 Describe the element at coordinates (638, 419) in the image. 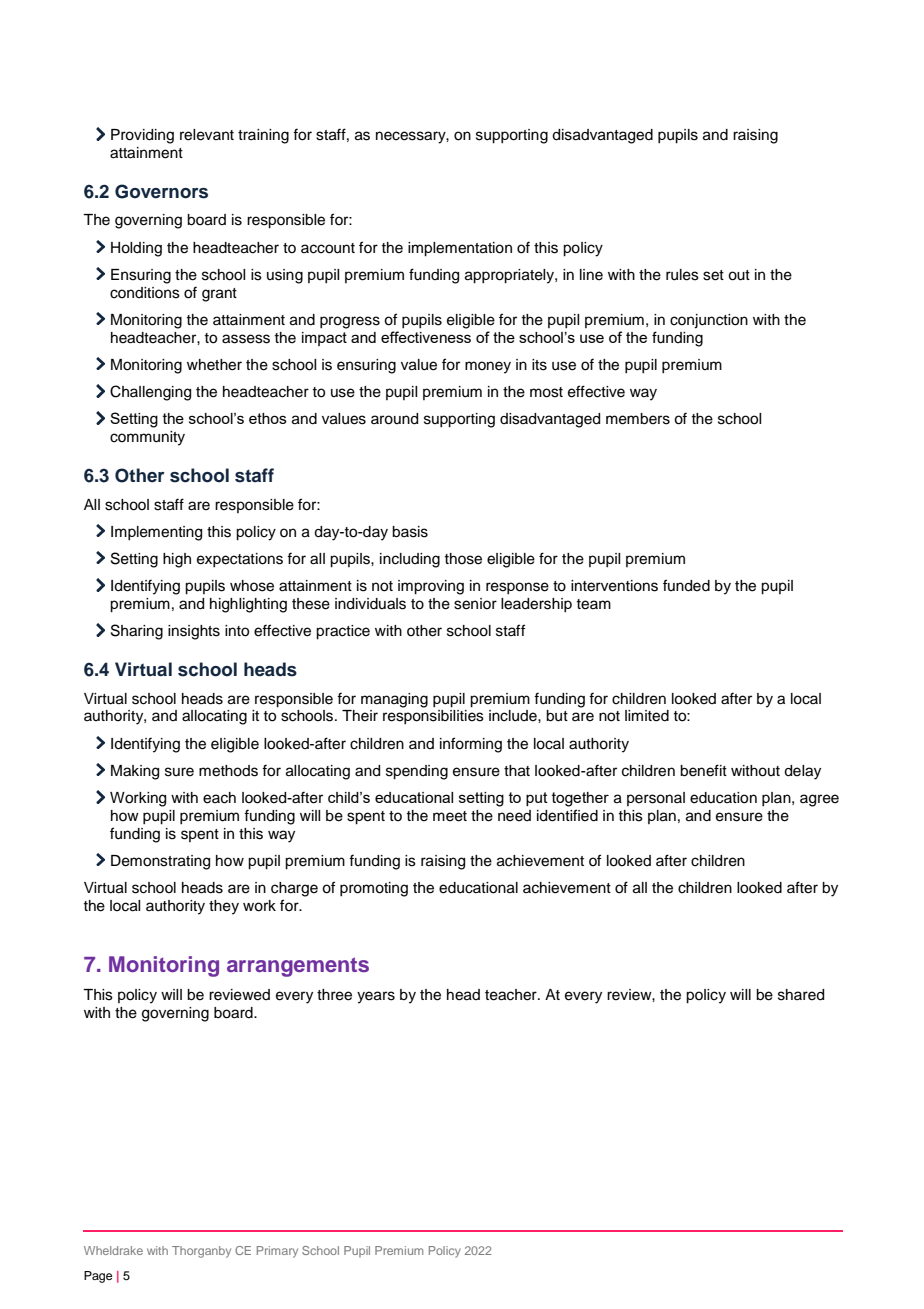

I see `members` at that location.
